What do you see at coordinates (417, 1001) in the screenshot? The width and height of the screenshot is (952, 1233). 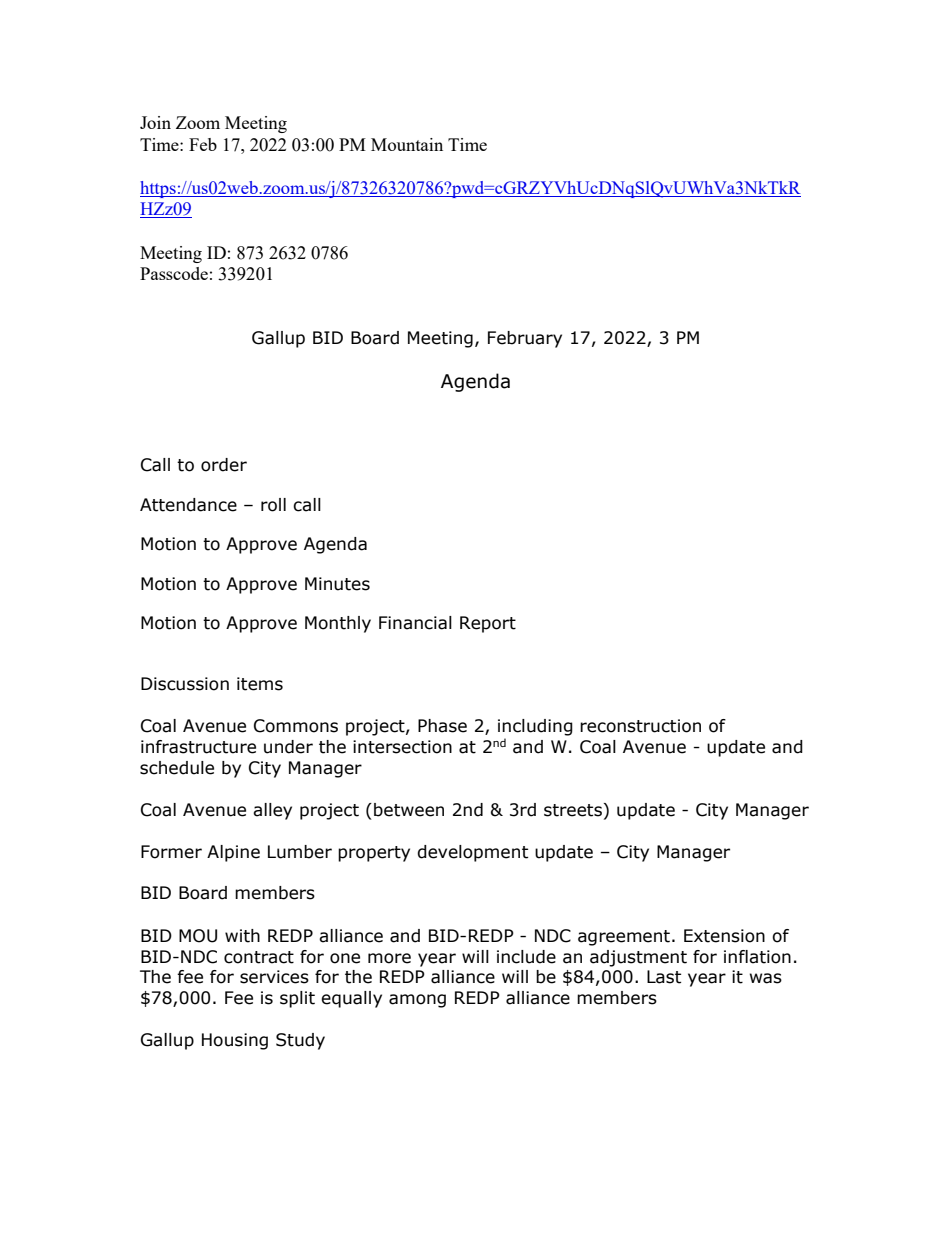 I see `among` at bounding box center [417, 1001].
